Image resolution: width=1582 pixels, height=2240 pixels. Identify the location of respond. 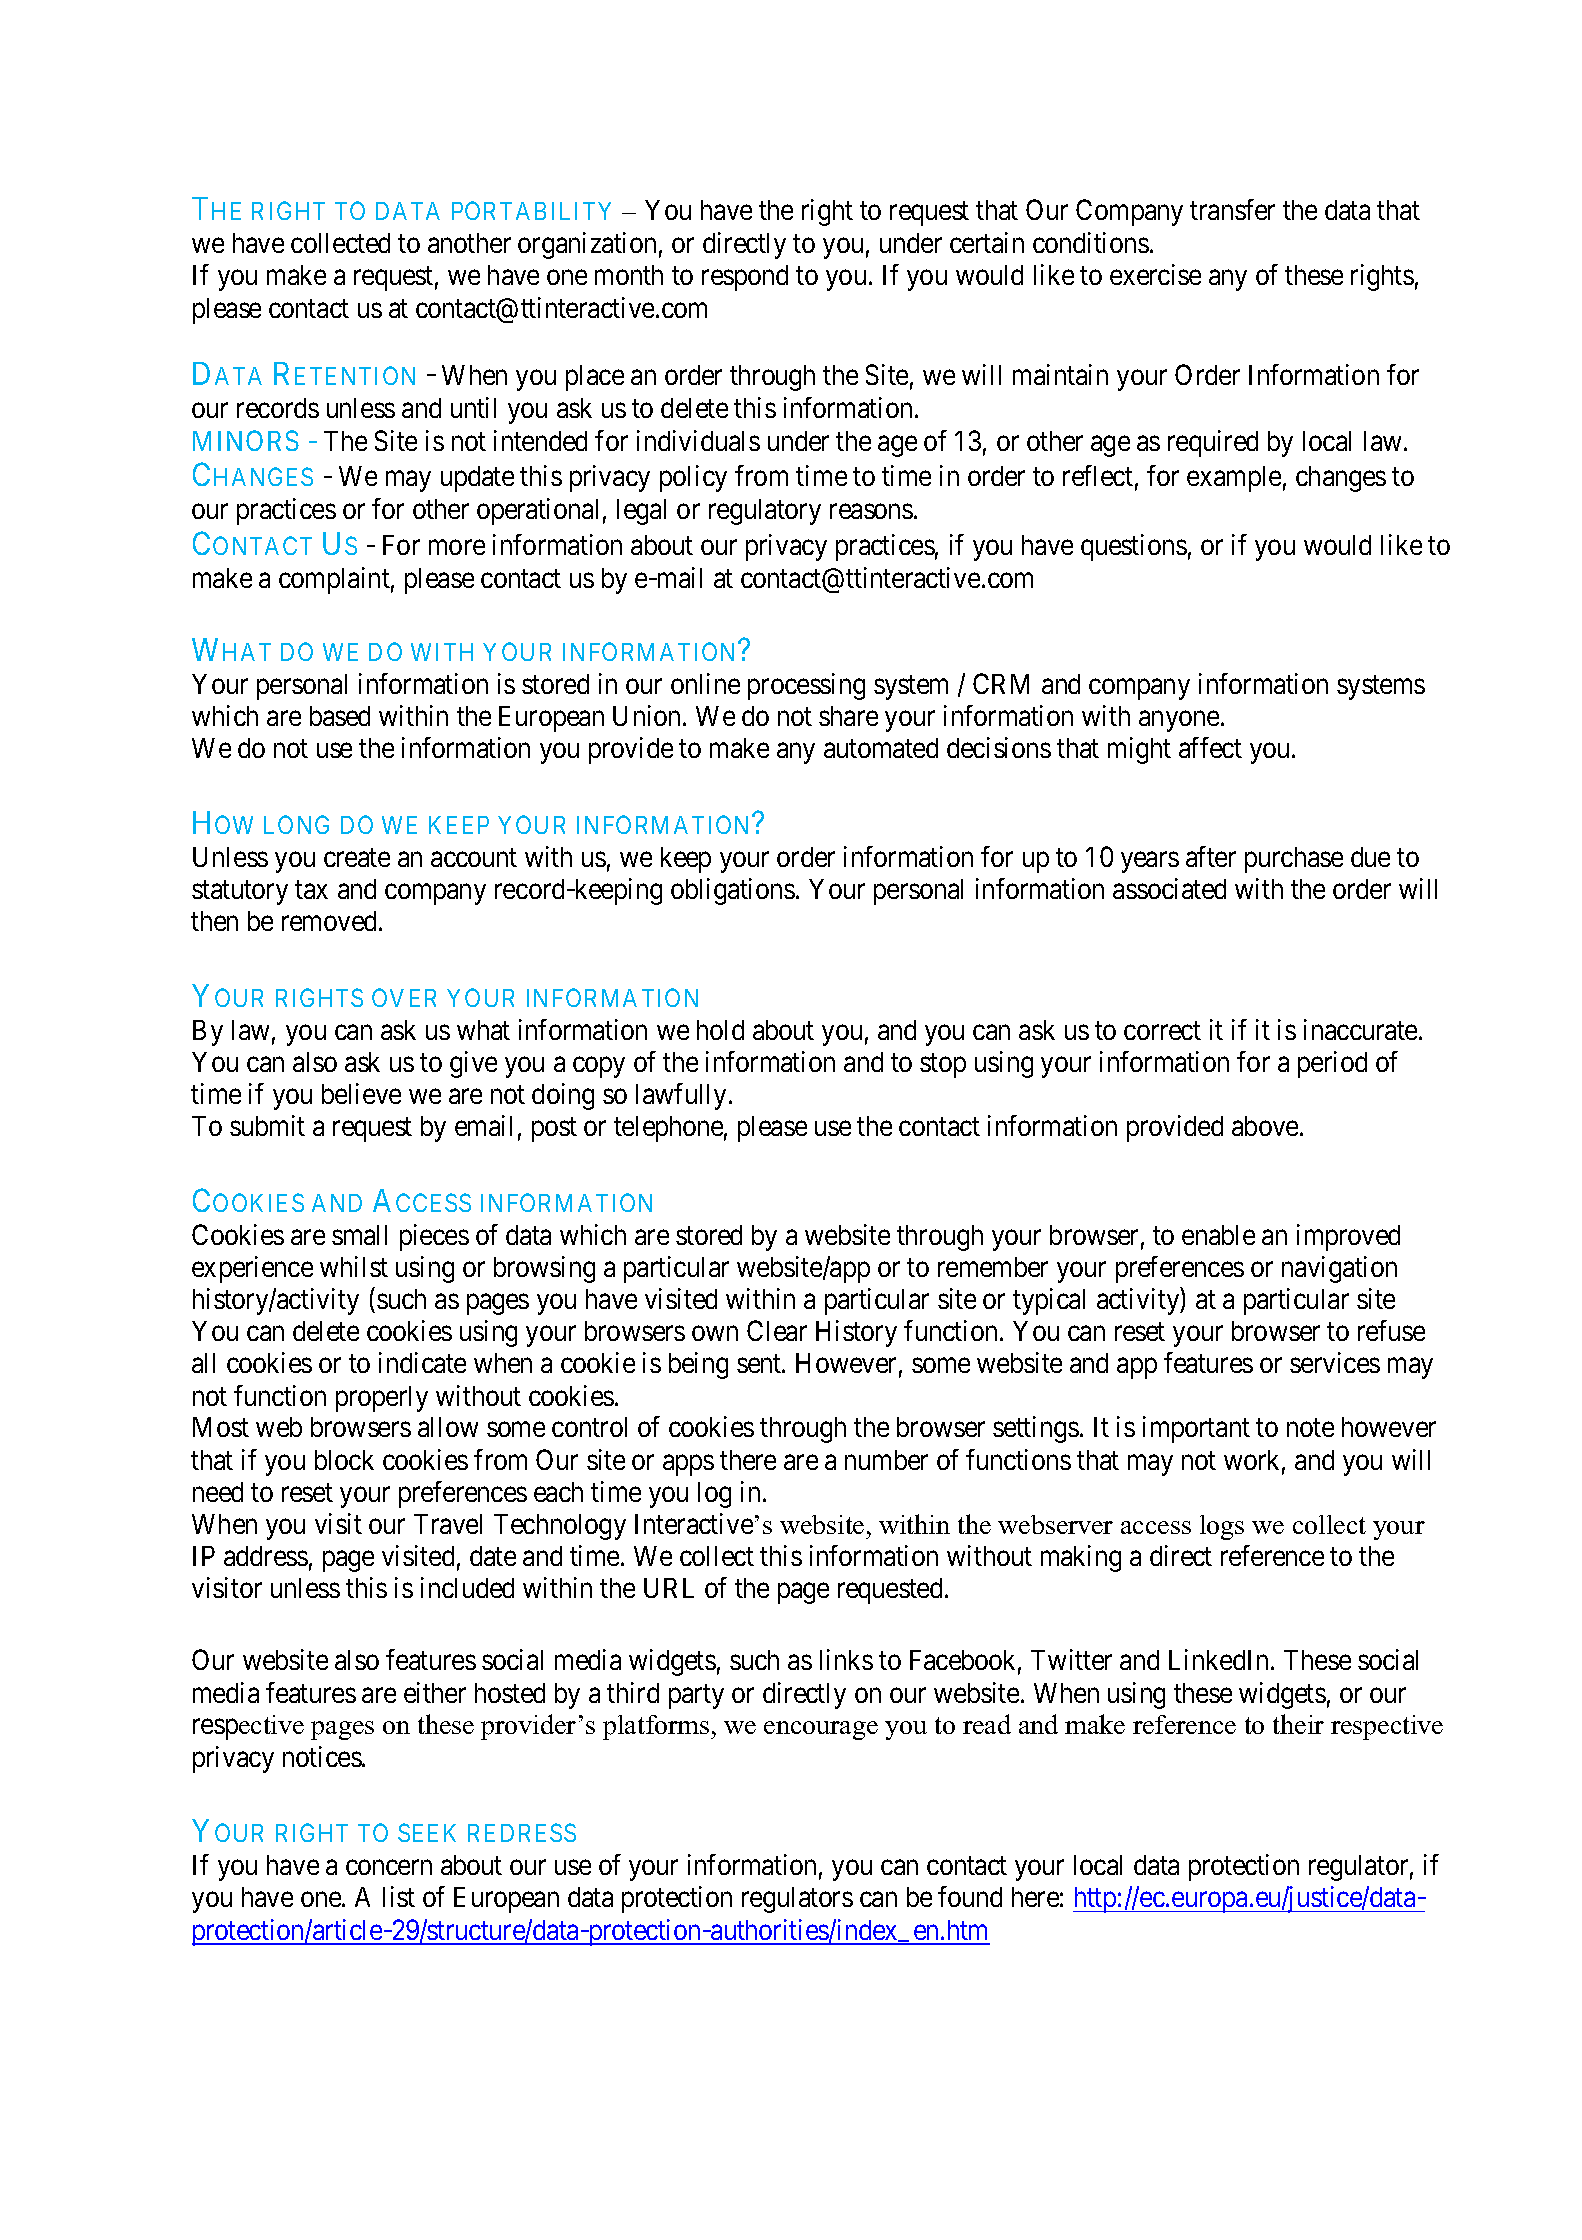
(745, 278).
